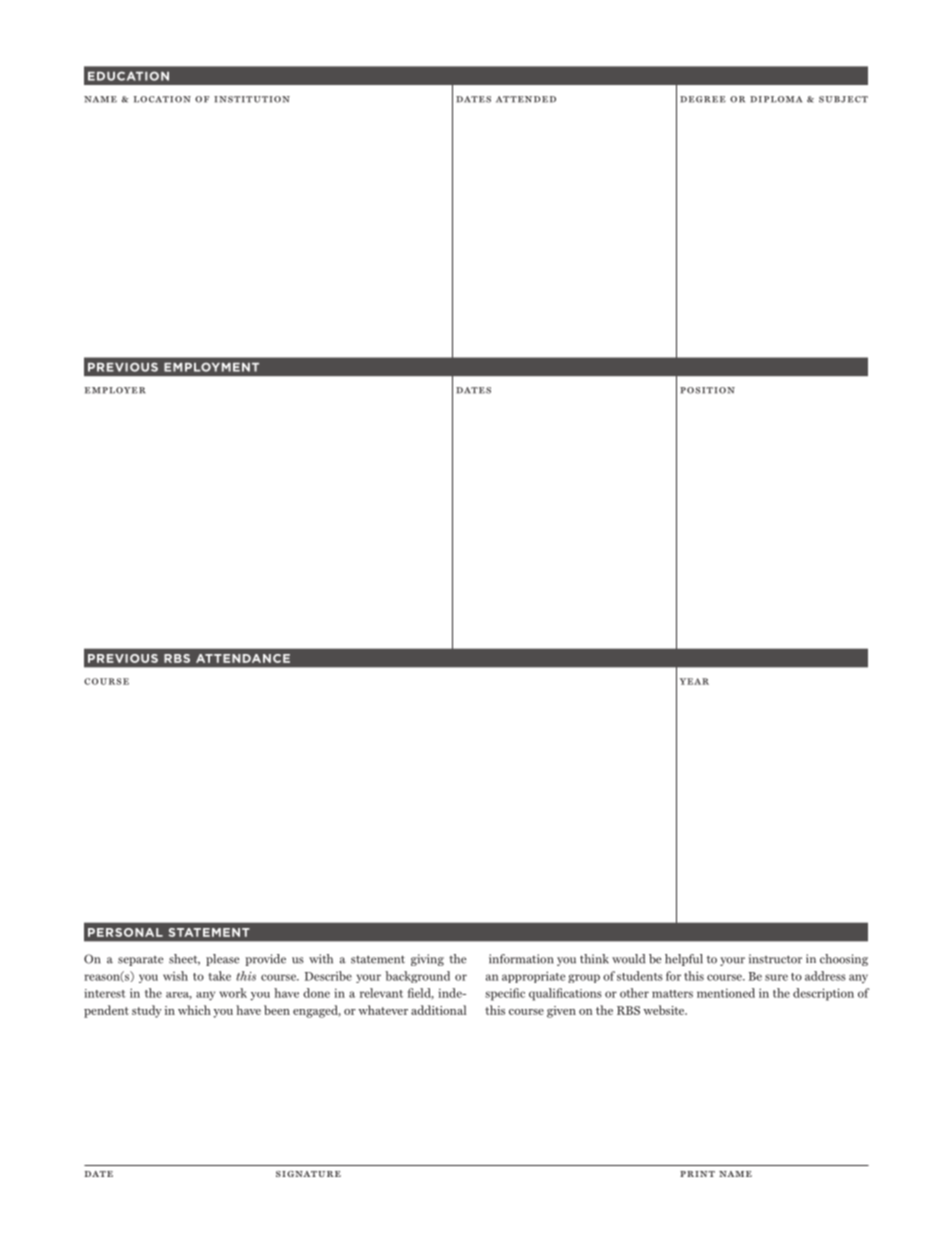 The height and width of the screenshot is (1233, 952). I want to click on signature, so click(308, 1174).
